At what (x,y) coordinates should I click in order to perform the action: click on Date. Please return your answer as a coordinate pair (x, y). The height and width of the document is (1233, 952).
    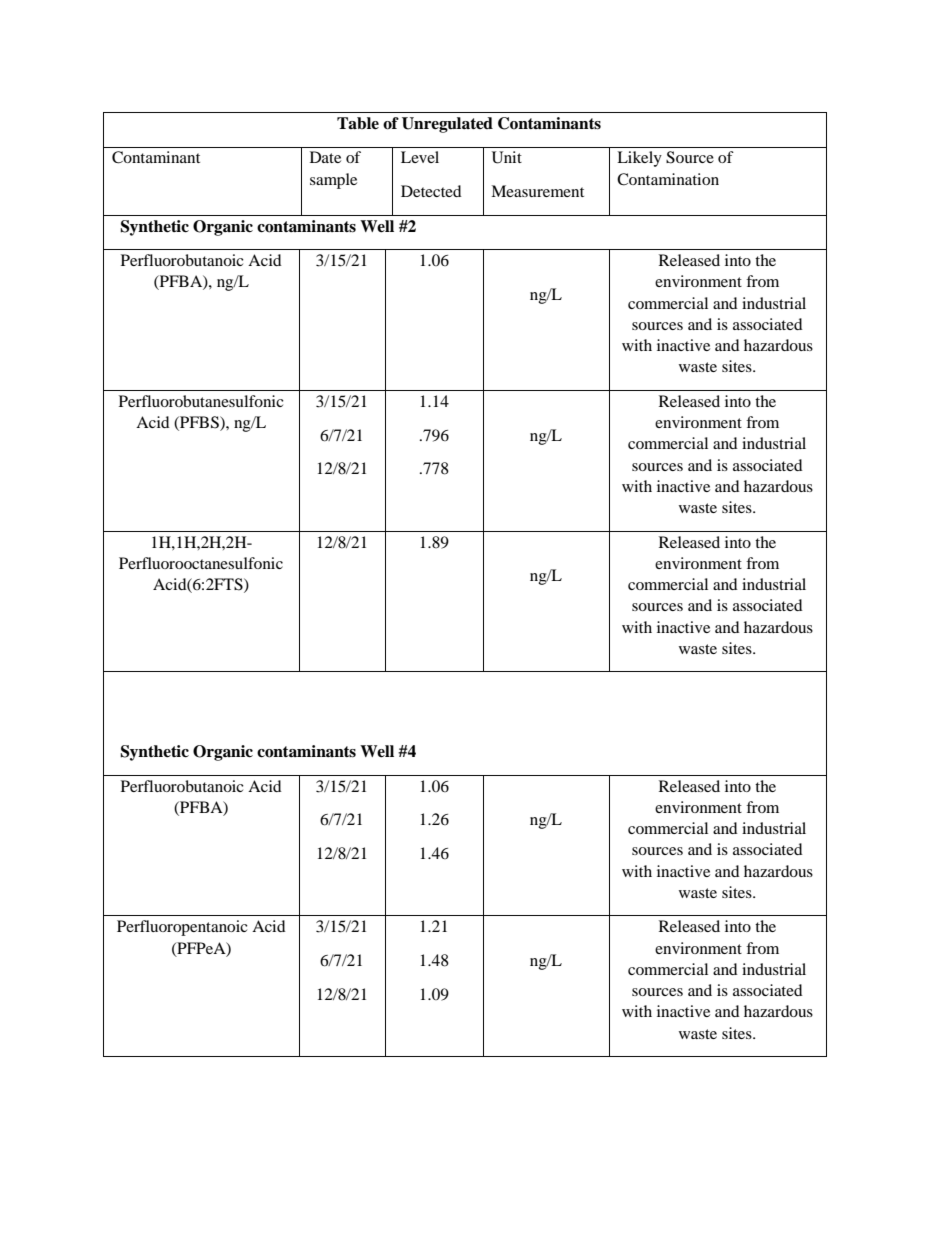
    Looking at the image, I should click on (325, 157).
